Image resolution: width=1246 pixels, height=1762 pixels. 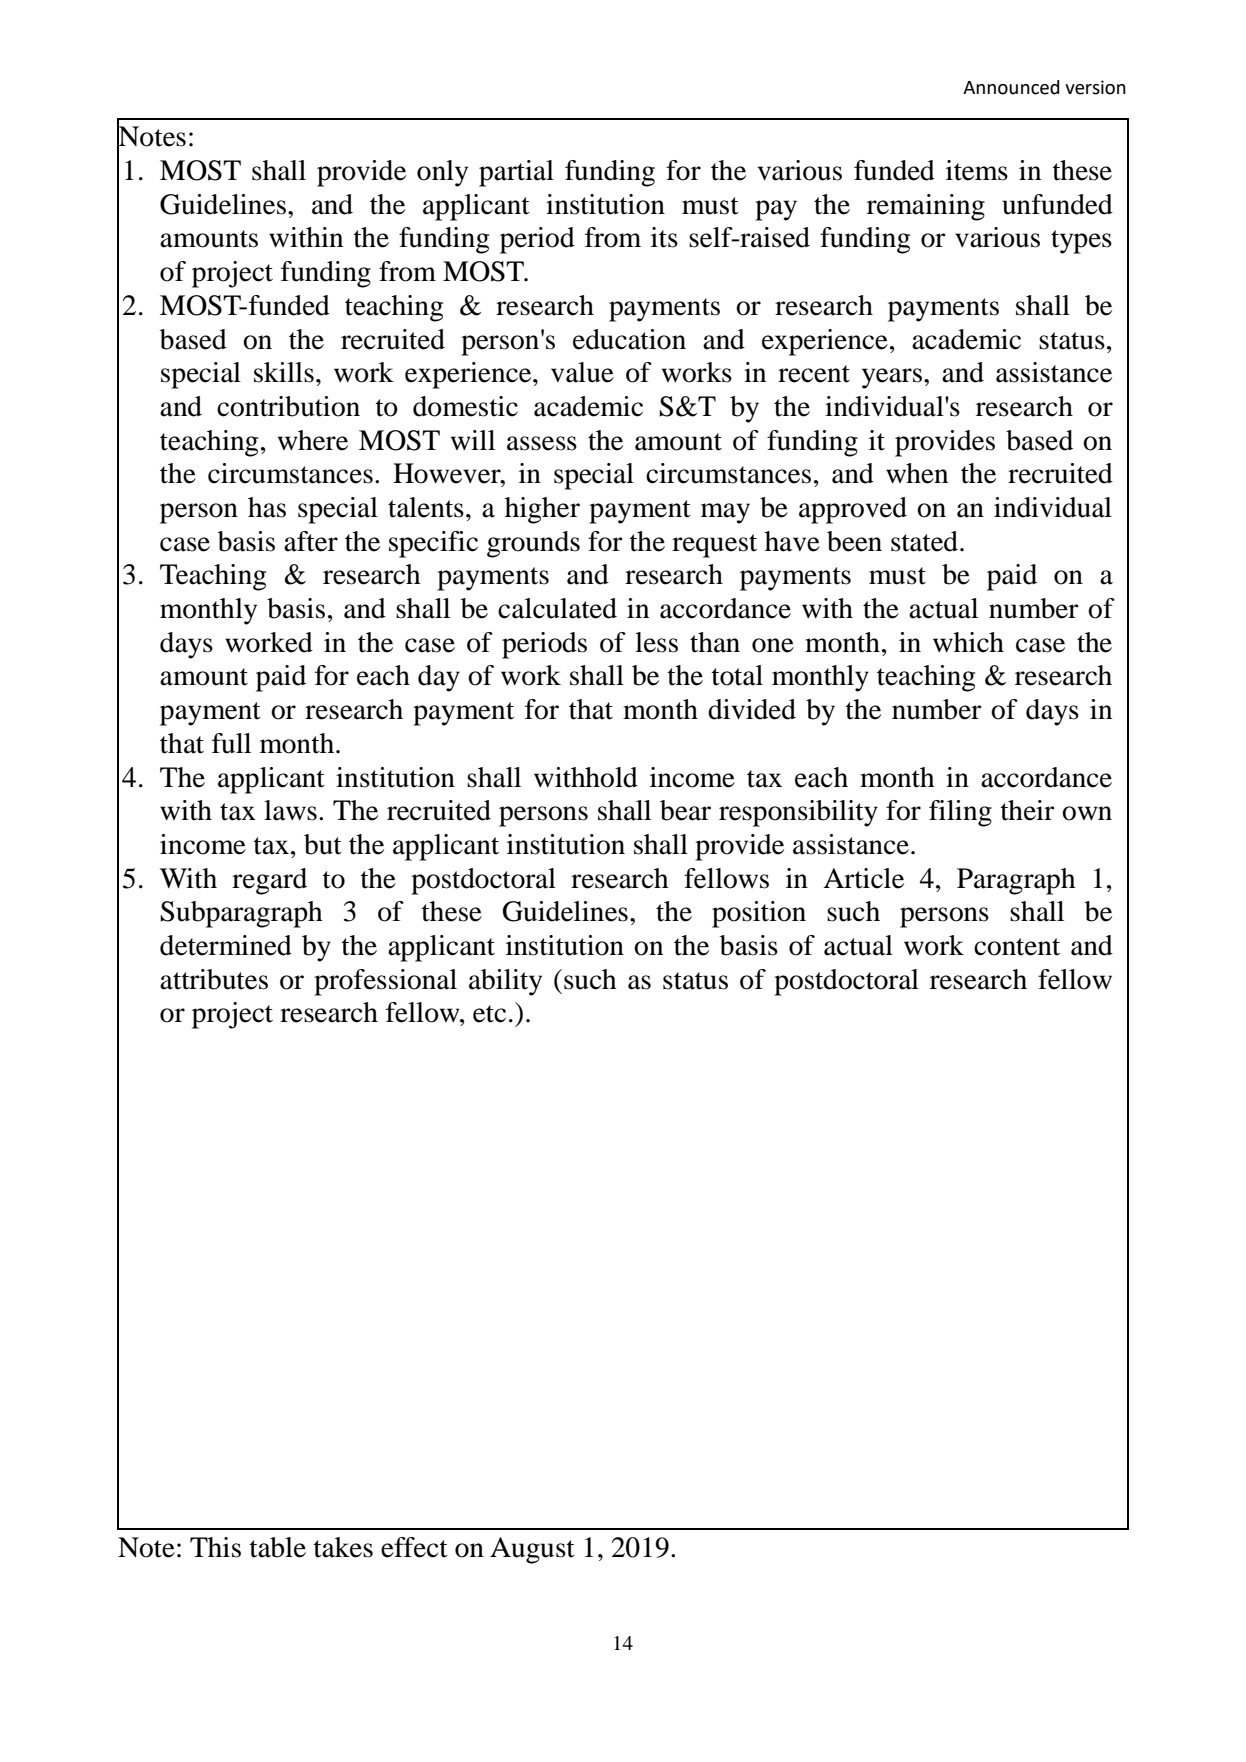 I want to click on Article, so click(x=863, y=878).
